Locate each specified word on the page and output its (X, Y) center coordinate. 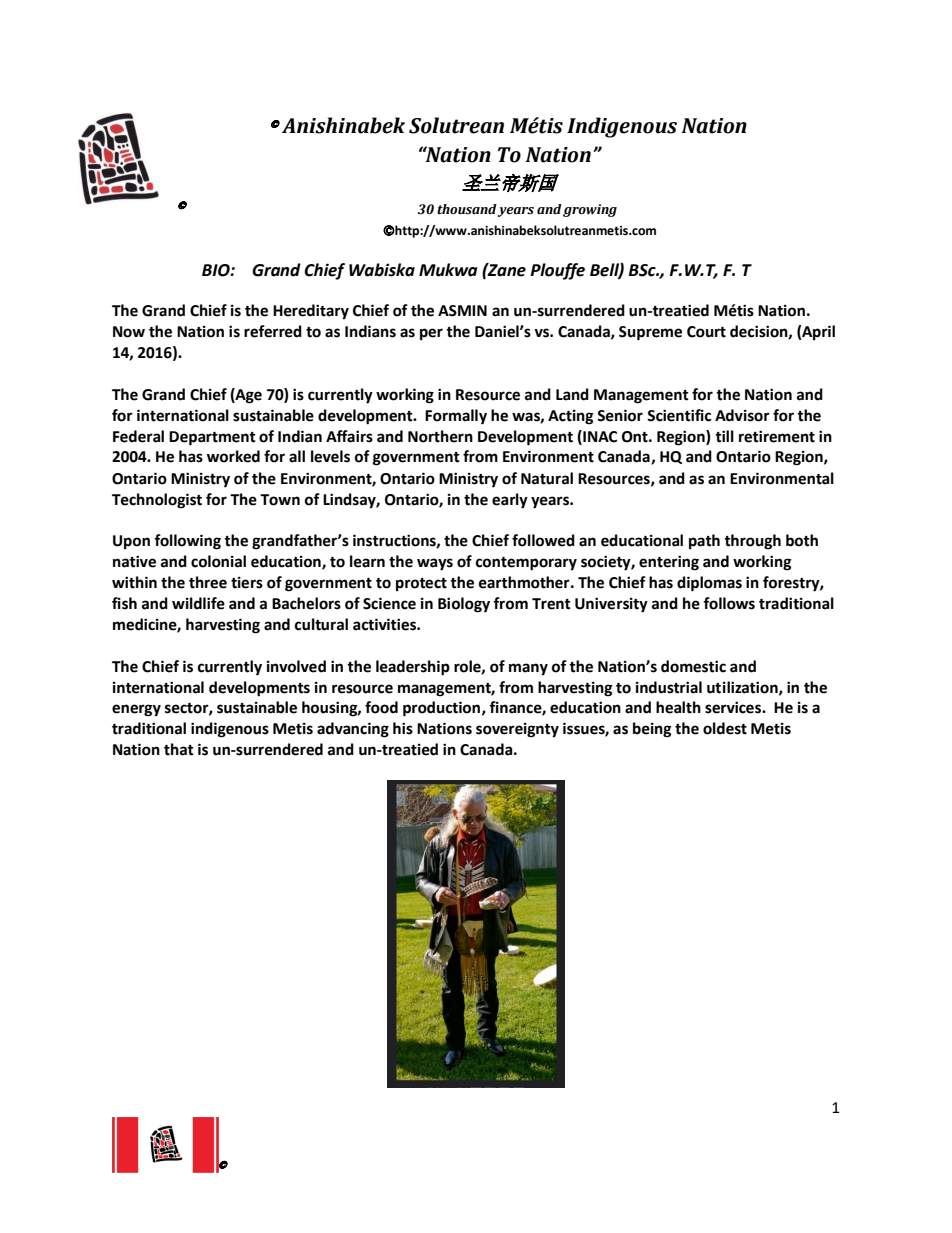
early (510, 501)
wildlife (198, 603)
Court (706, 332)
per (431, 334)
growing (590, 210)
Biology (464, 605)
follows (729, 603)
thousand (467, 209)
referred (273, 331)
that (179, 749)
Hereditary (311, 312)
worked (233, 456)
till (724, 436)
